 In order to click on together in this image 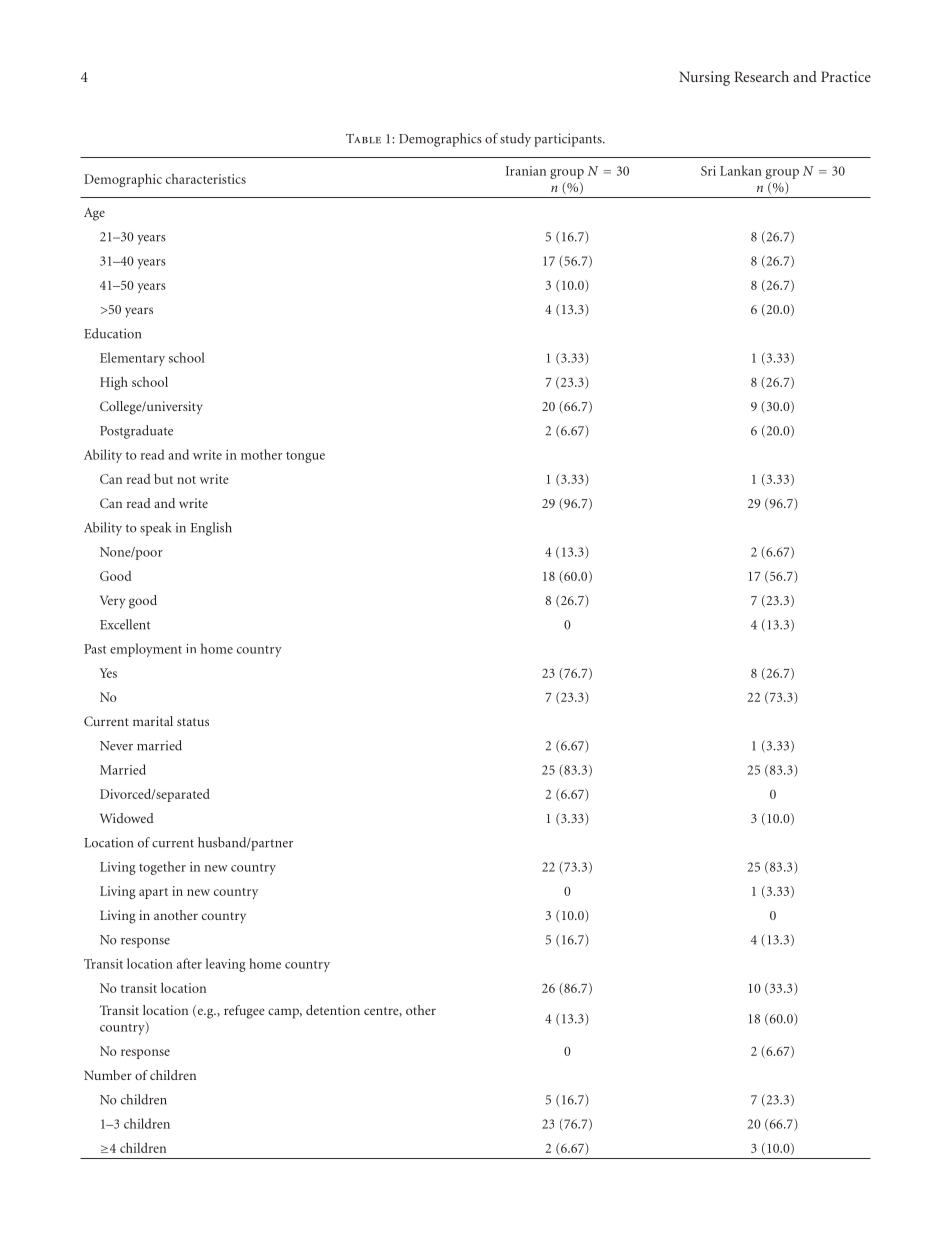, I will do `click(162, 868)`.
